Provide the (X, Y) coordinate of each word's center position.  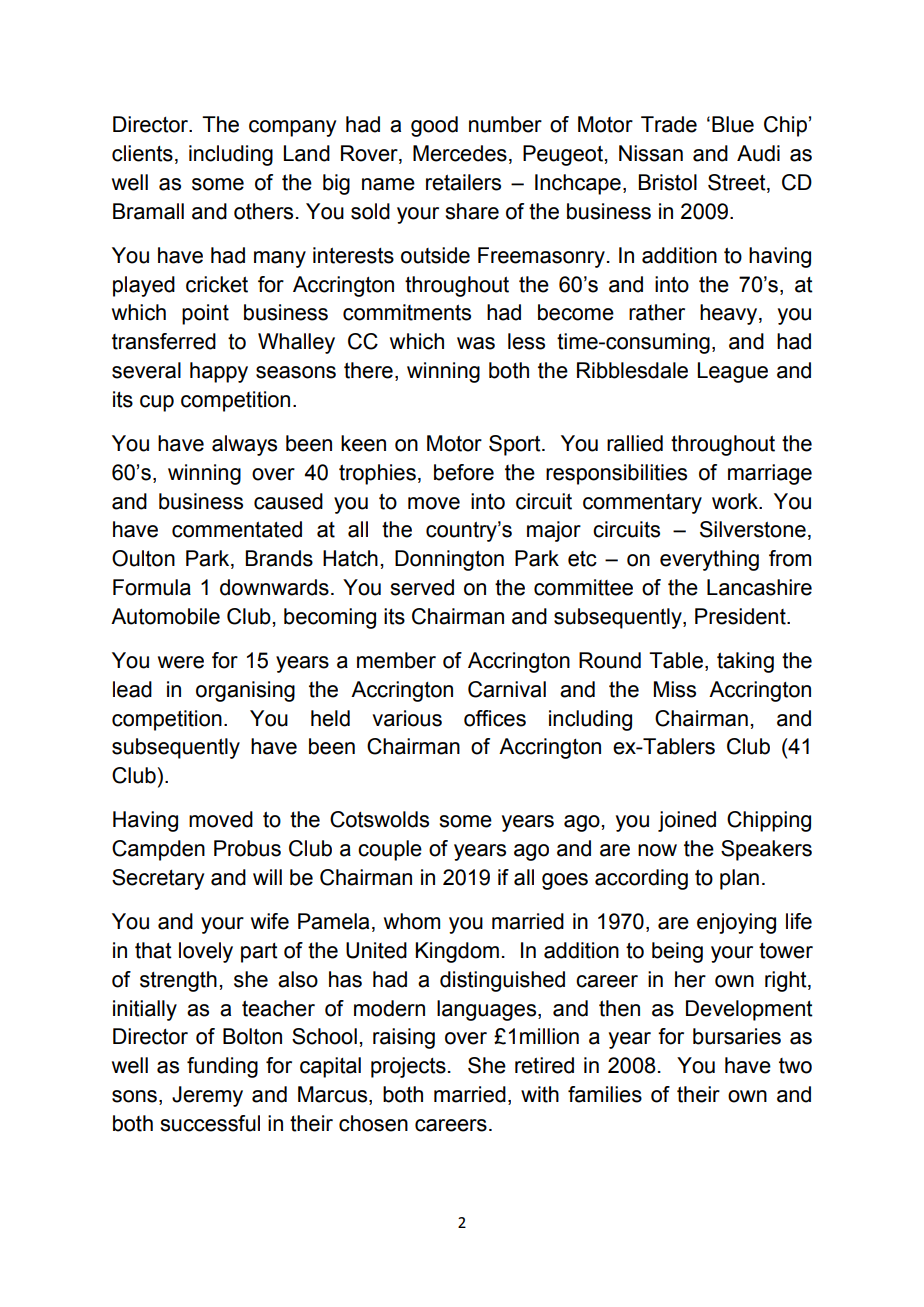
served (422, 587)
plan (739, 879)
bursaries (737, 1036)
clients (142, 153)
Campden (158, 850)
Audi (758, 153)
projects (408, 1067)
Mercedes (460, 153)
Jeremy (207, 1096)
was (476, 343)
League (733, 372)
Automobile (165, 616)
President (741, 616)
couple (390, 850)
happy (219, 372)
